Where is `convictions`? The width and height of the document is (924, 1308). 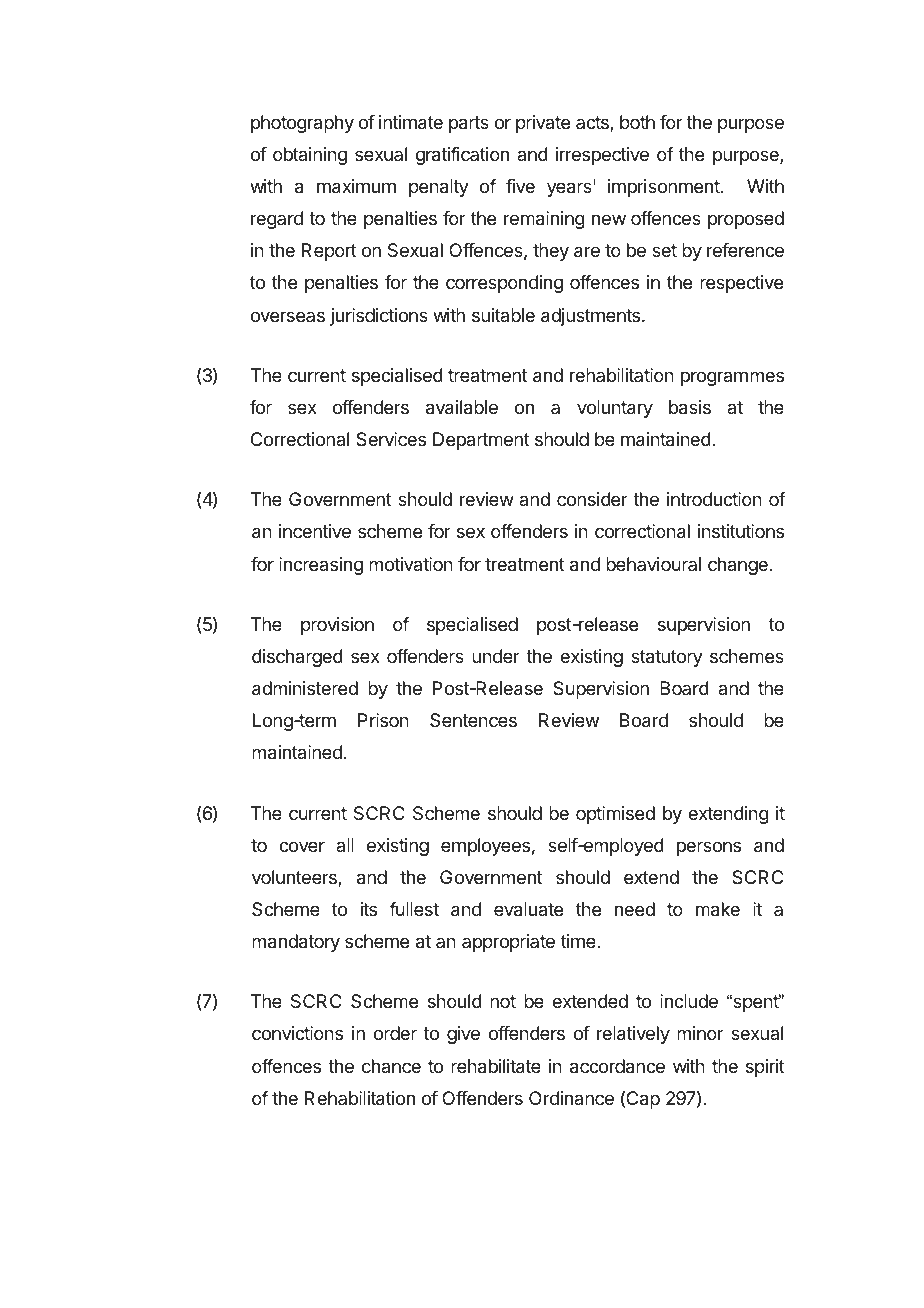
convictions is located at coordinates (297, 1033).
